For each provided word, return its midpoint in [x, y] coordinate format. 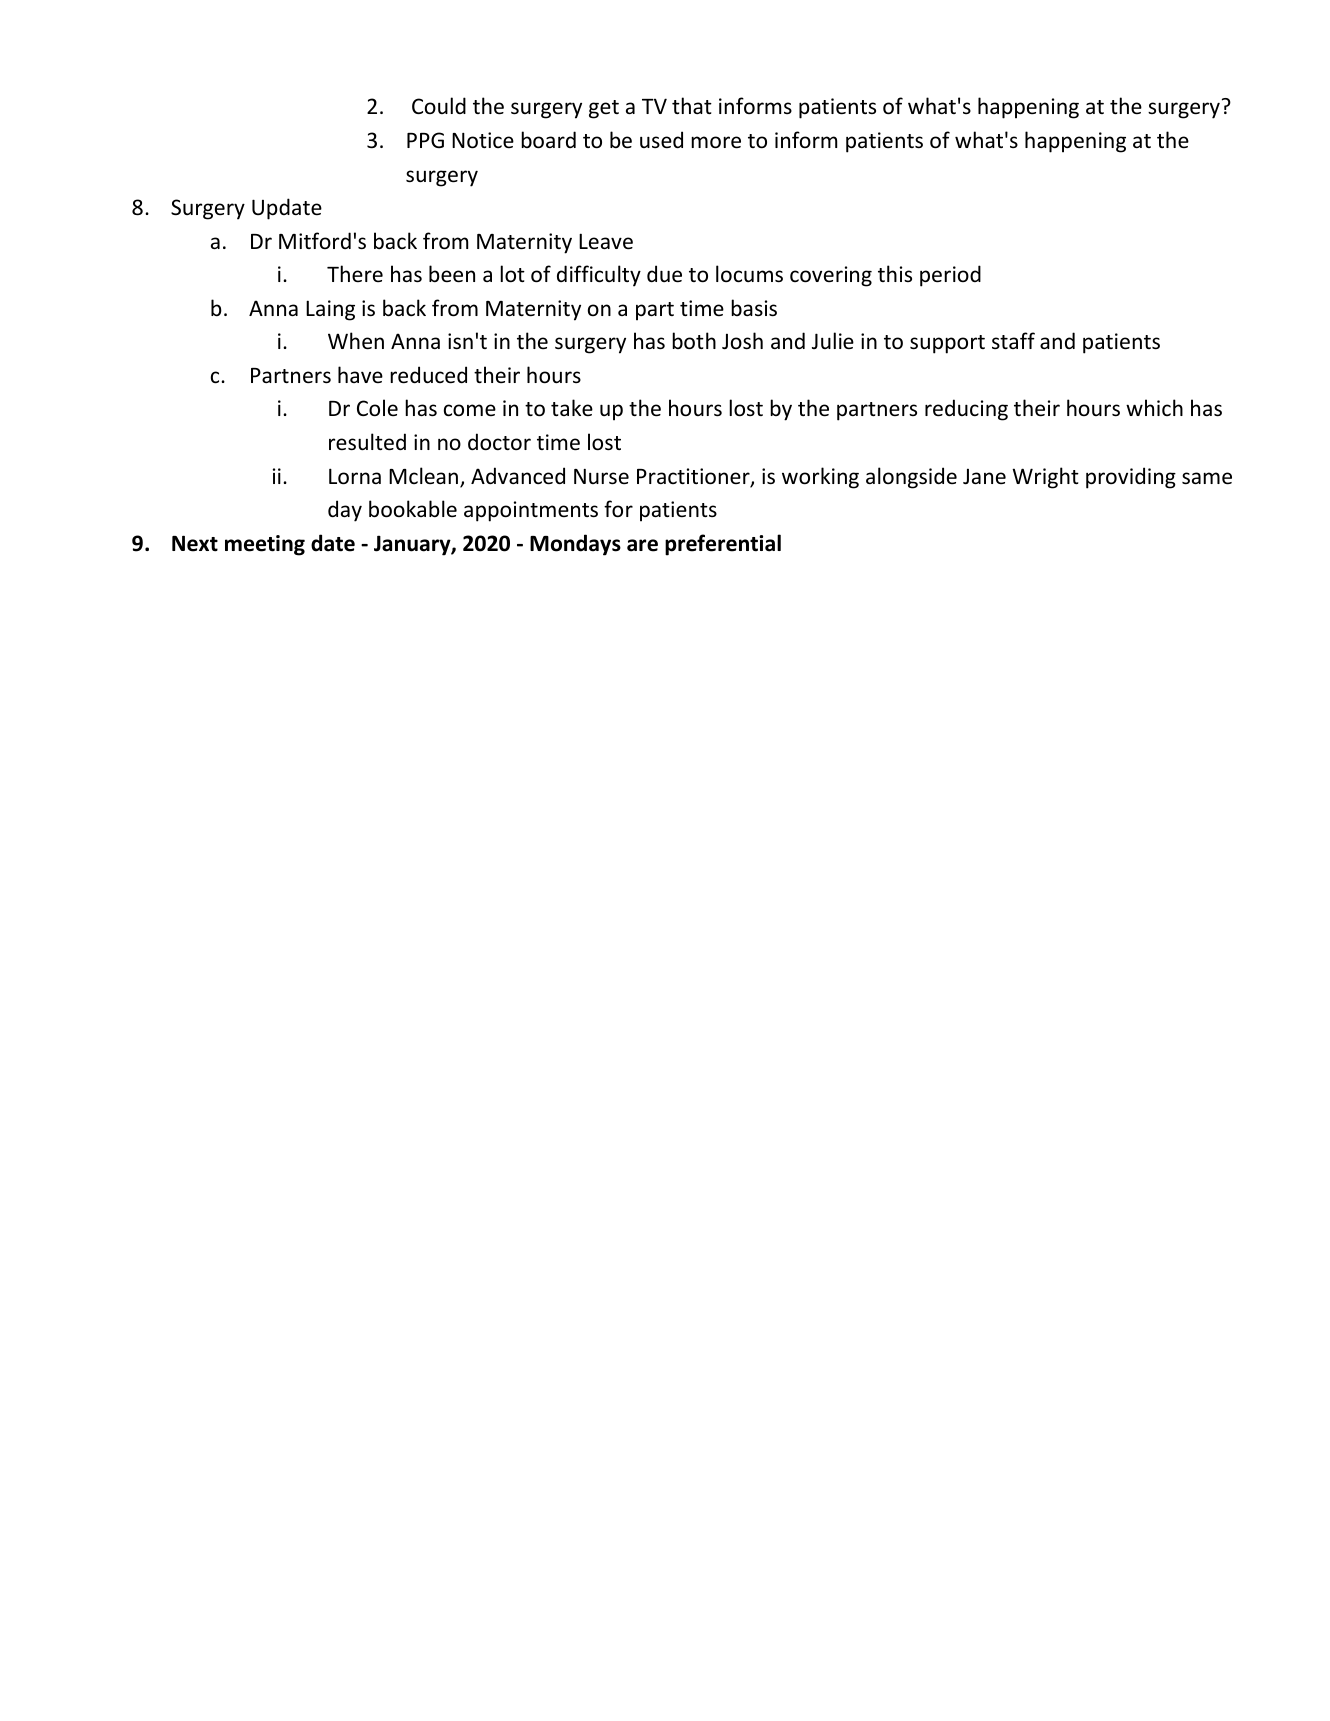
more [716, 142]
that [692, 105]
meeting [265, 545]
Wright [1045, 478]
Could [439, 105]
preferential [723, 545]
